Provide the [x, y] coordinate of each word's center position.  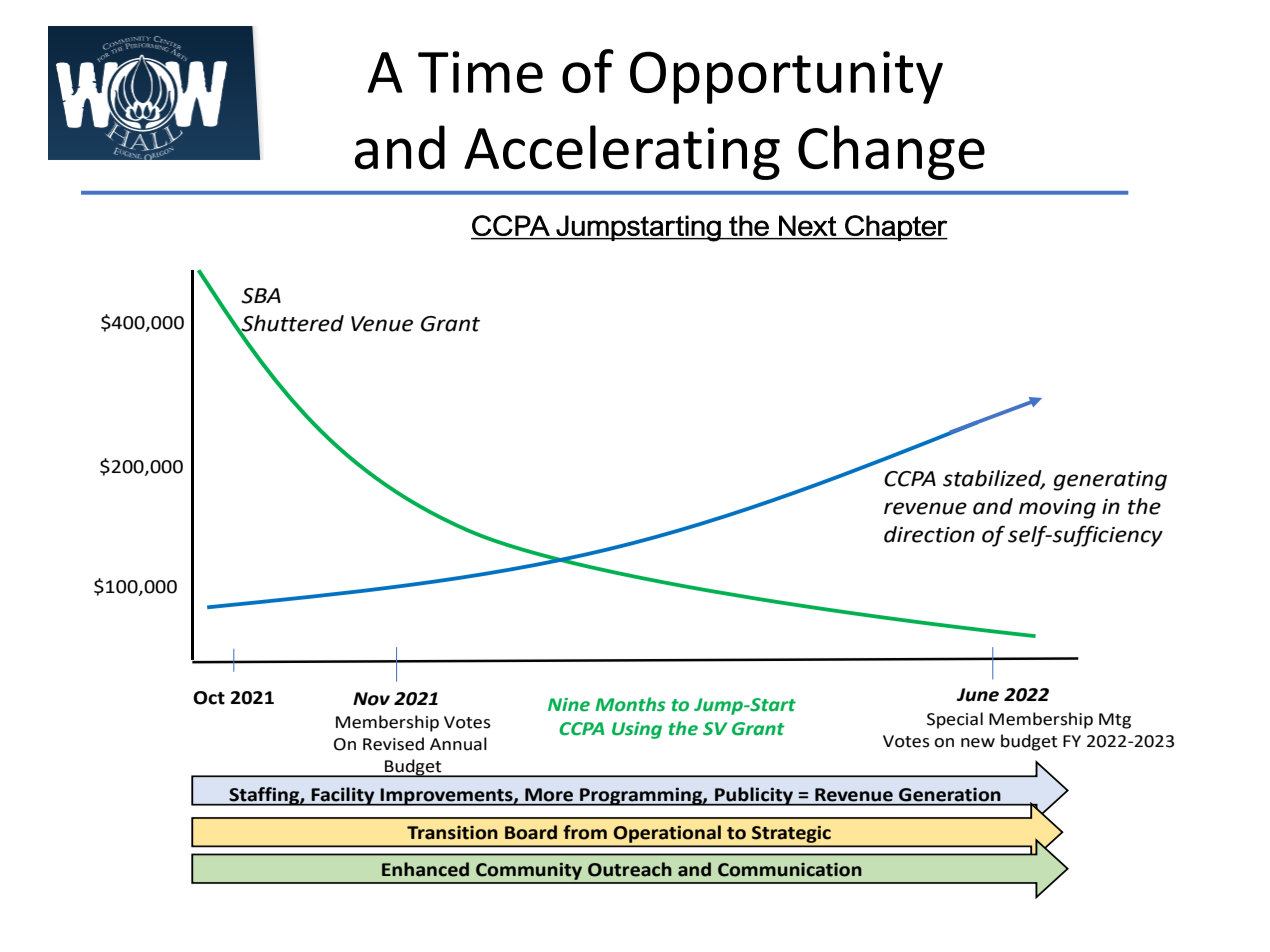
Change [891, 152]
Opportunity [786, 77]
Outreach [630, 869]
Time [480, 72]
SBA [261, 296]
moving [1057, 509]
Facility [343, 796]
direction [929, 534]
